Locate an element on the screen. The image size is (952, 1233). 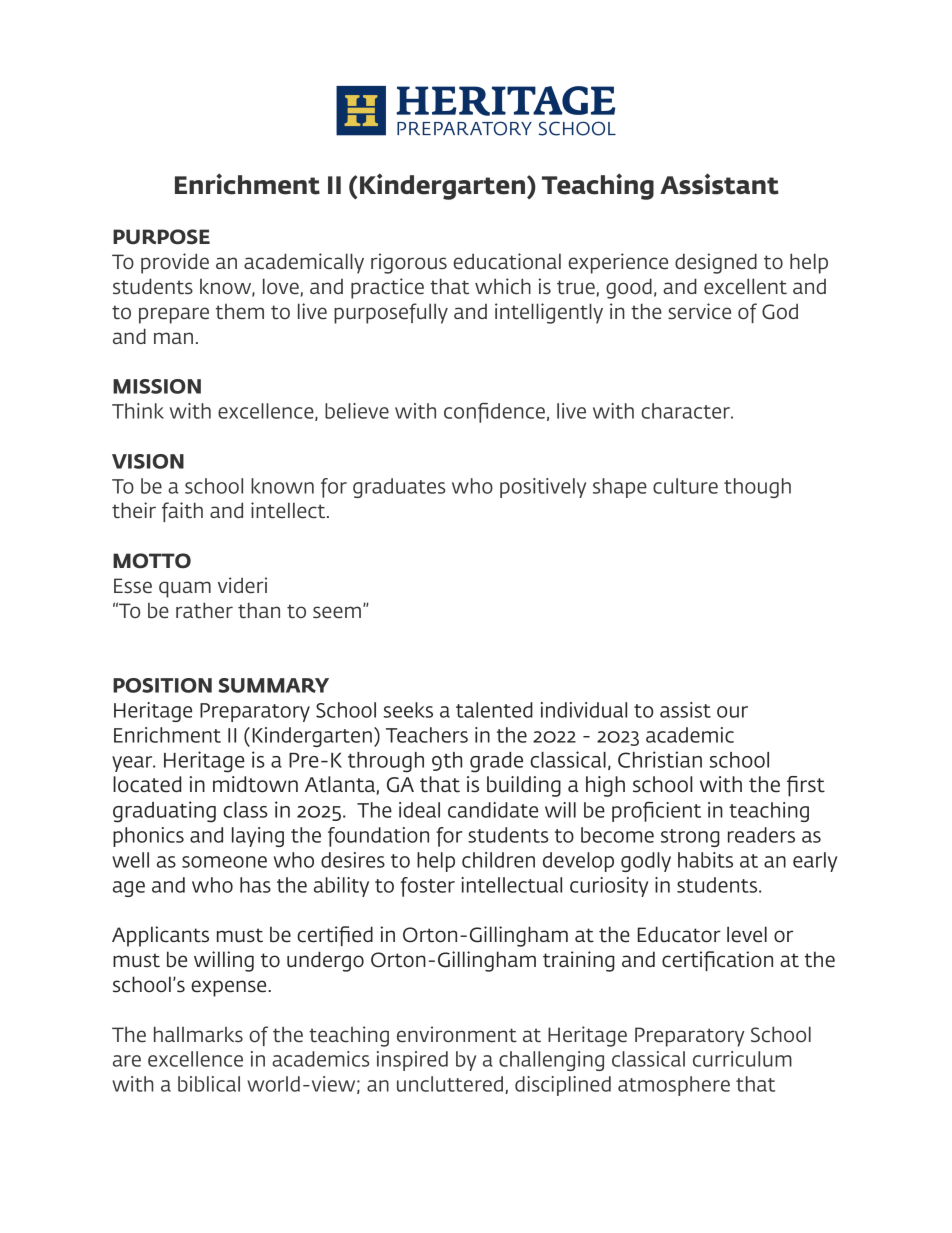
which is located at coordinates (503, 286).
